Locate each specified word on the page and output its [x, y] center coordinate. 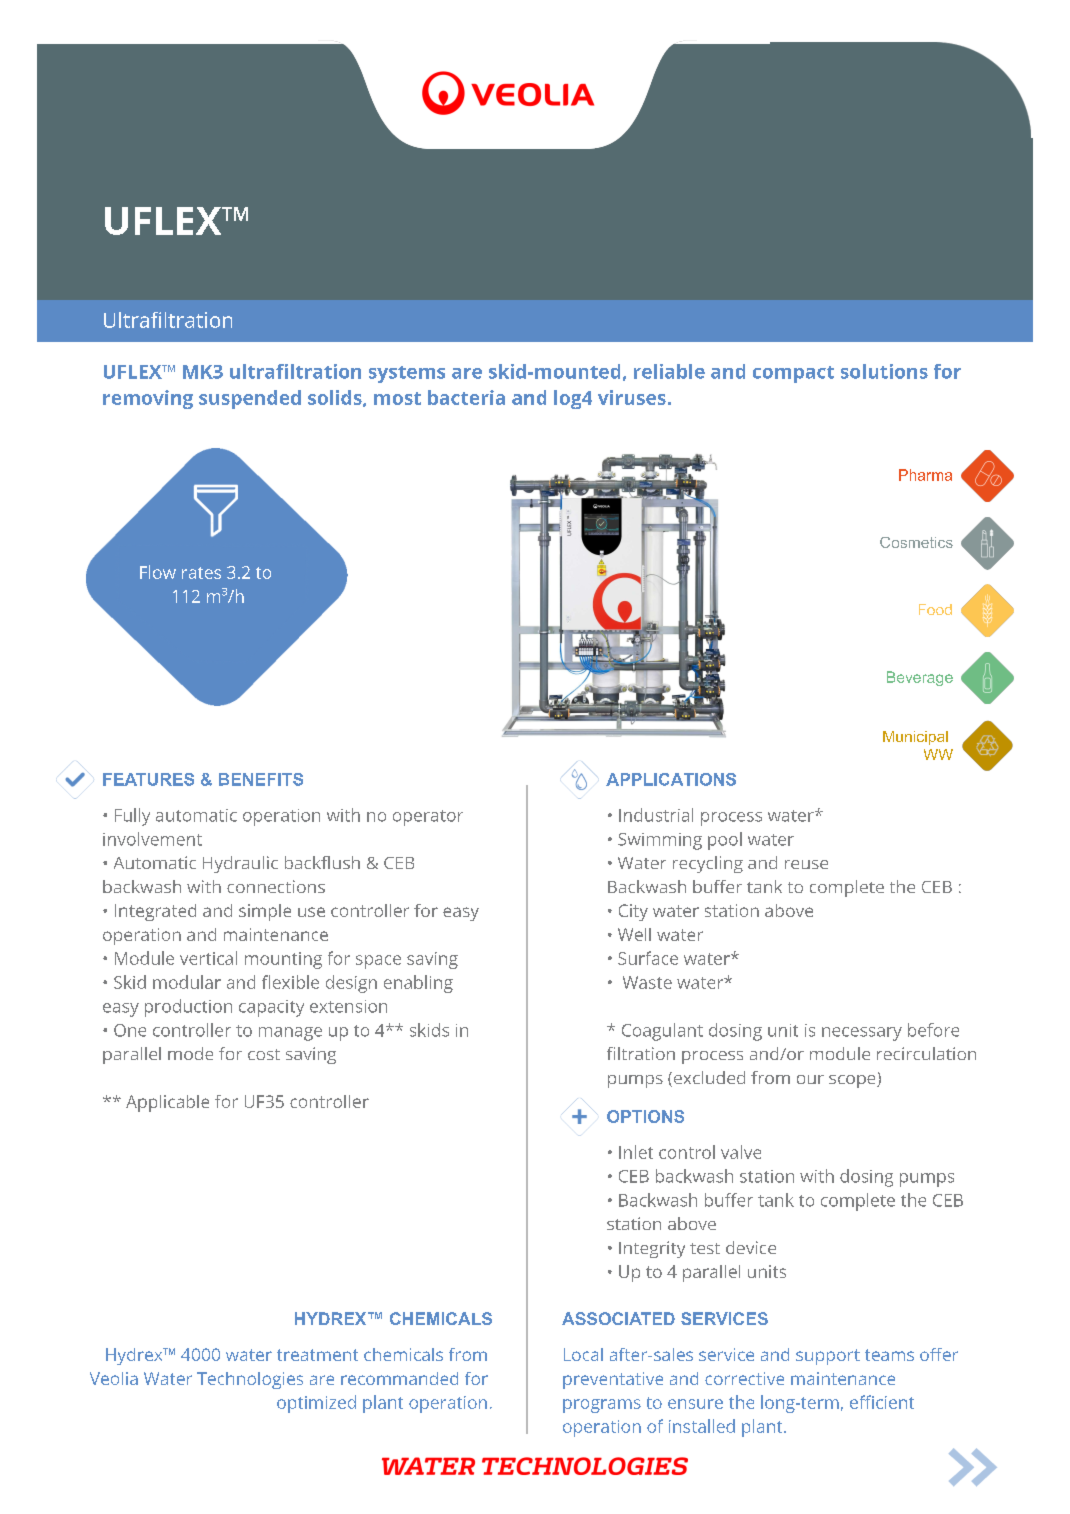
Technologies [250, 1380]
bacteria [466, 397]
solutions [884, 371]
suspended [250, 399]
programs [602, 1406]
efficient [882, 1402]
